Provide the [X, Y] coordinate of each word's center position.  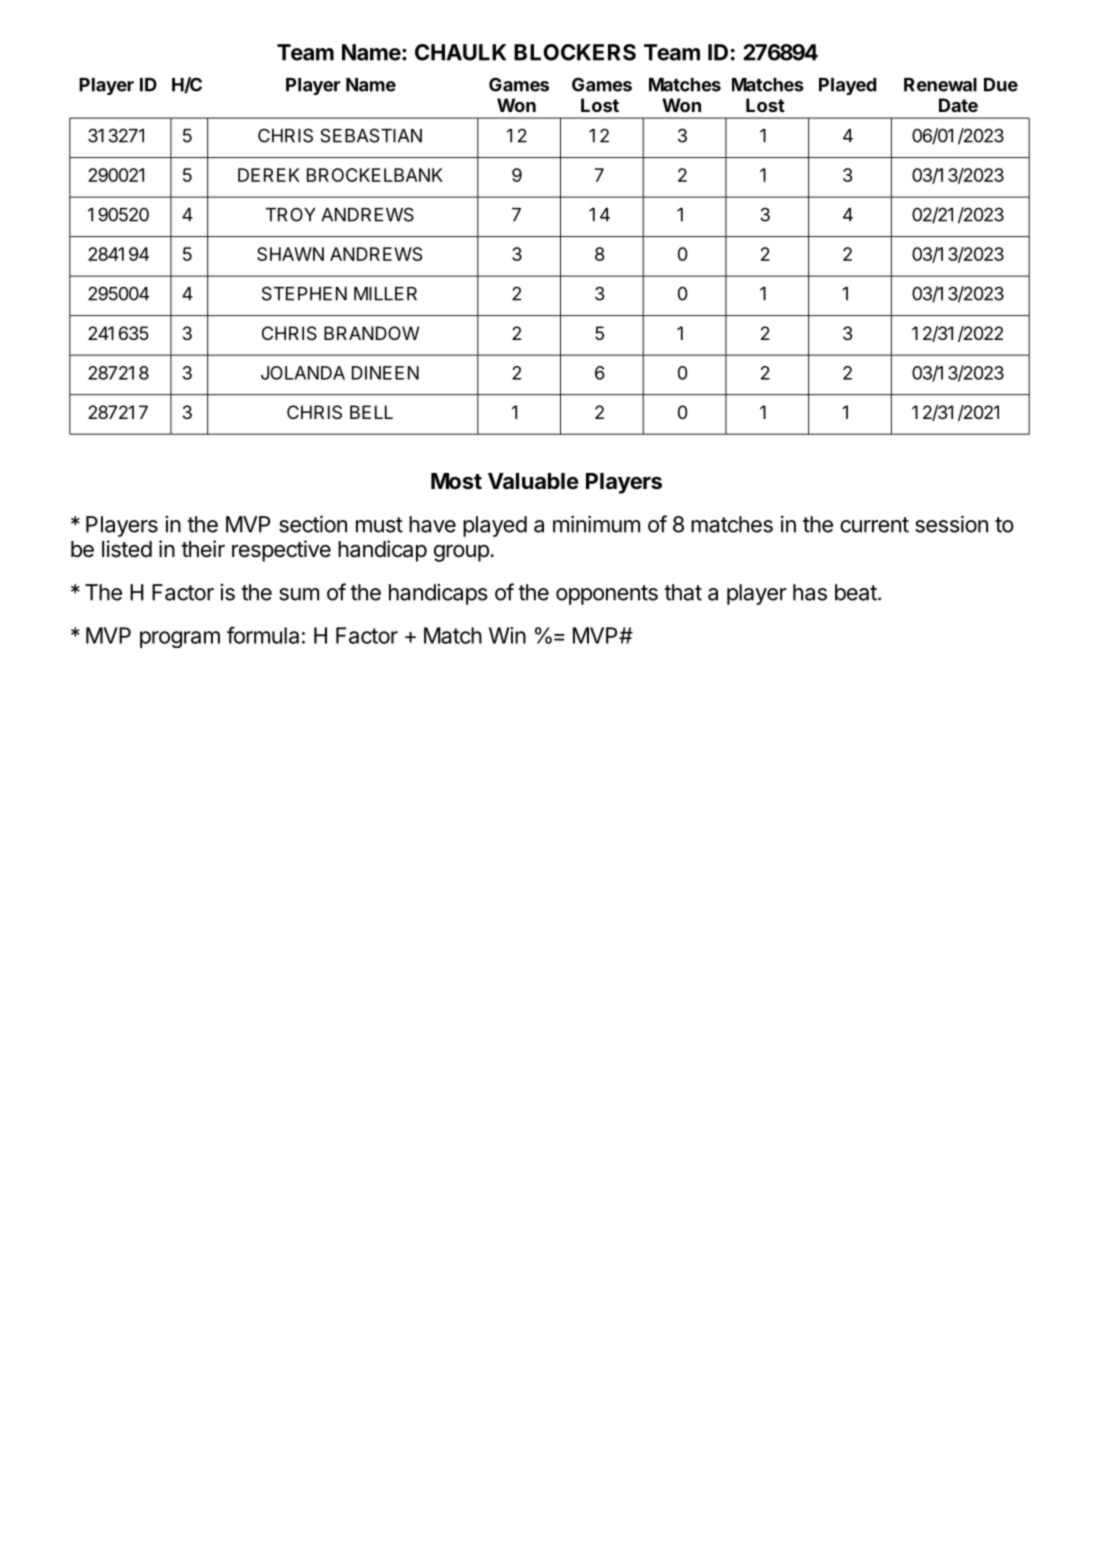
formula [263, 635]
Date [958, 105]
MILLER [385, 294]
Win [507, 635]
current [874, 525]
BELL [371, 412]
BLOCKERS [575, 52]
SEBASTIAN [371, 135]
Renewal [940, 85]
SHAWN [290, 254]
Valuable [533, 481]
